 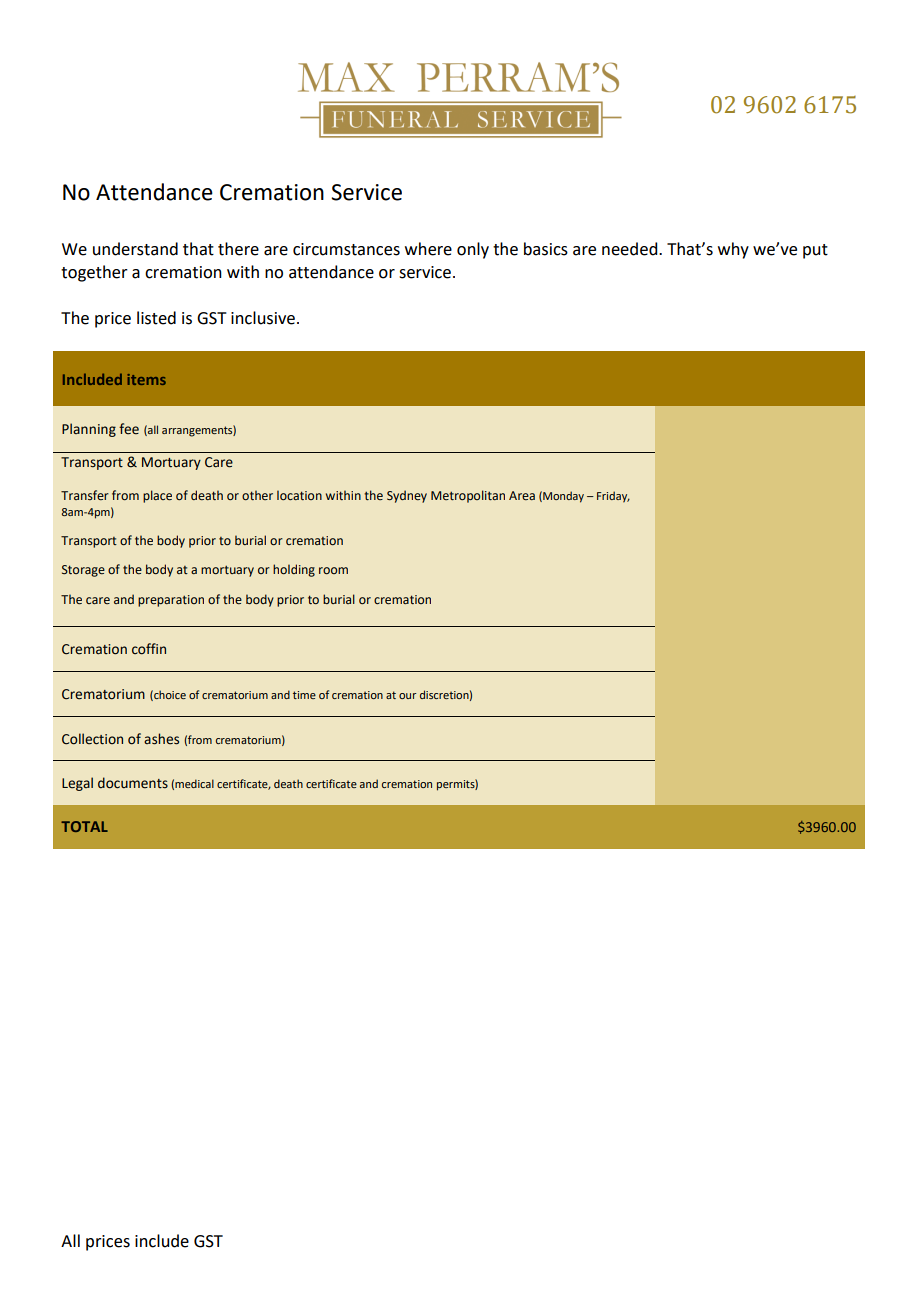 What do you see at coordinates (407, 696) in the screenshot?
I see `our` at bounding box center [407, 696].
